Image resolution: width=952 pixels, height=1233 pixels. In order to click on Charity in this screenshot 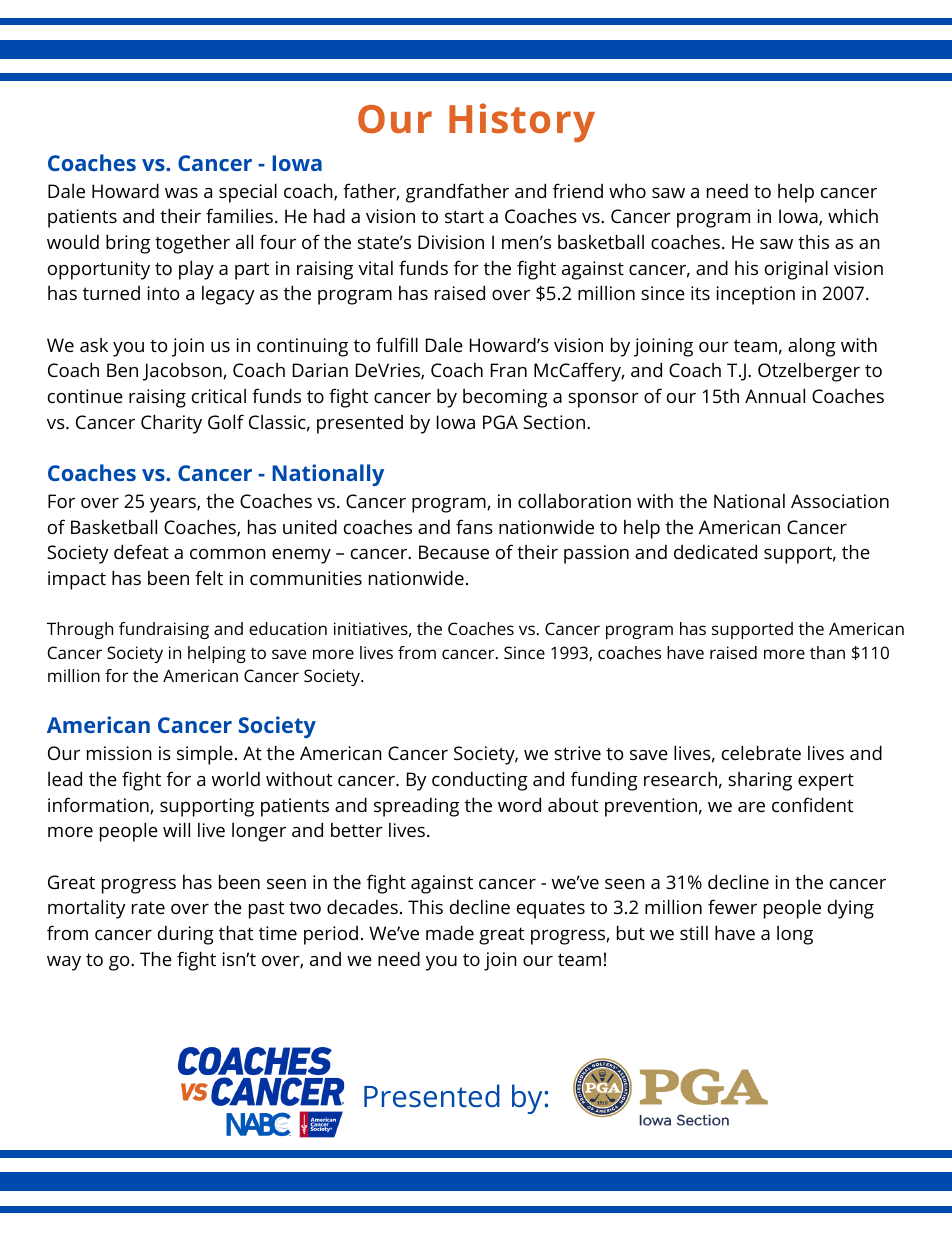, I will do `click(171, 424)`.
